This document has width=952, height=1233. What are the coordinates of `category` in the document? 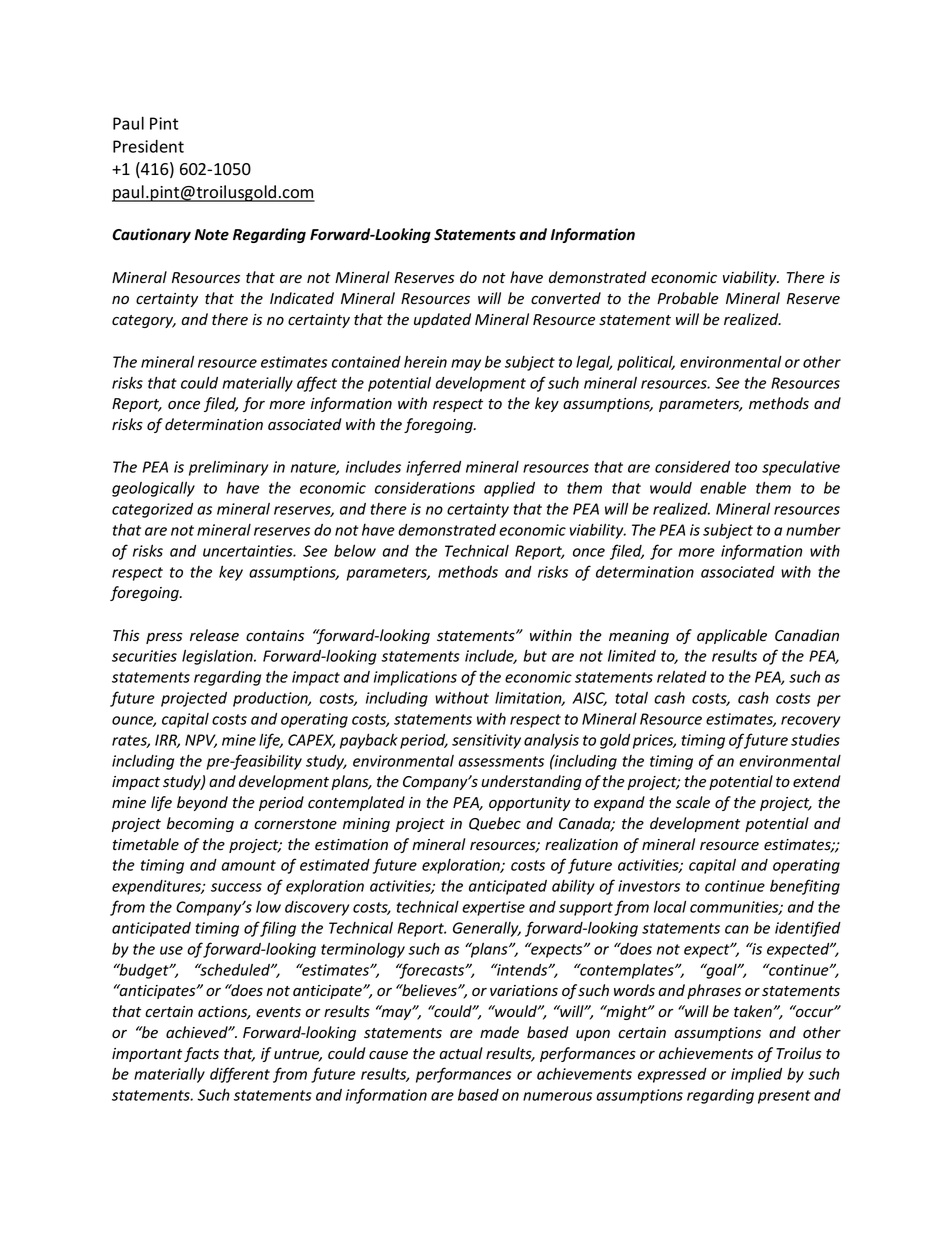 It's located at (144, 321).
